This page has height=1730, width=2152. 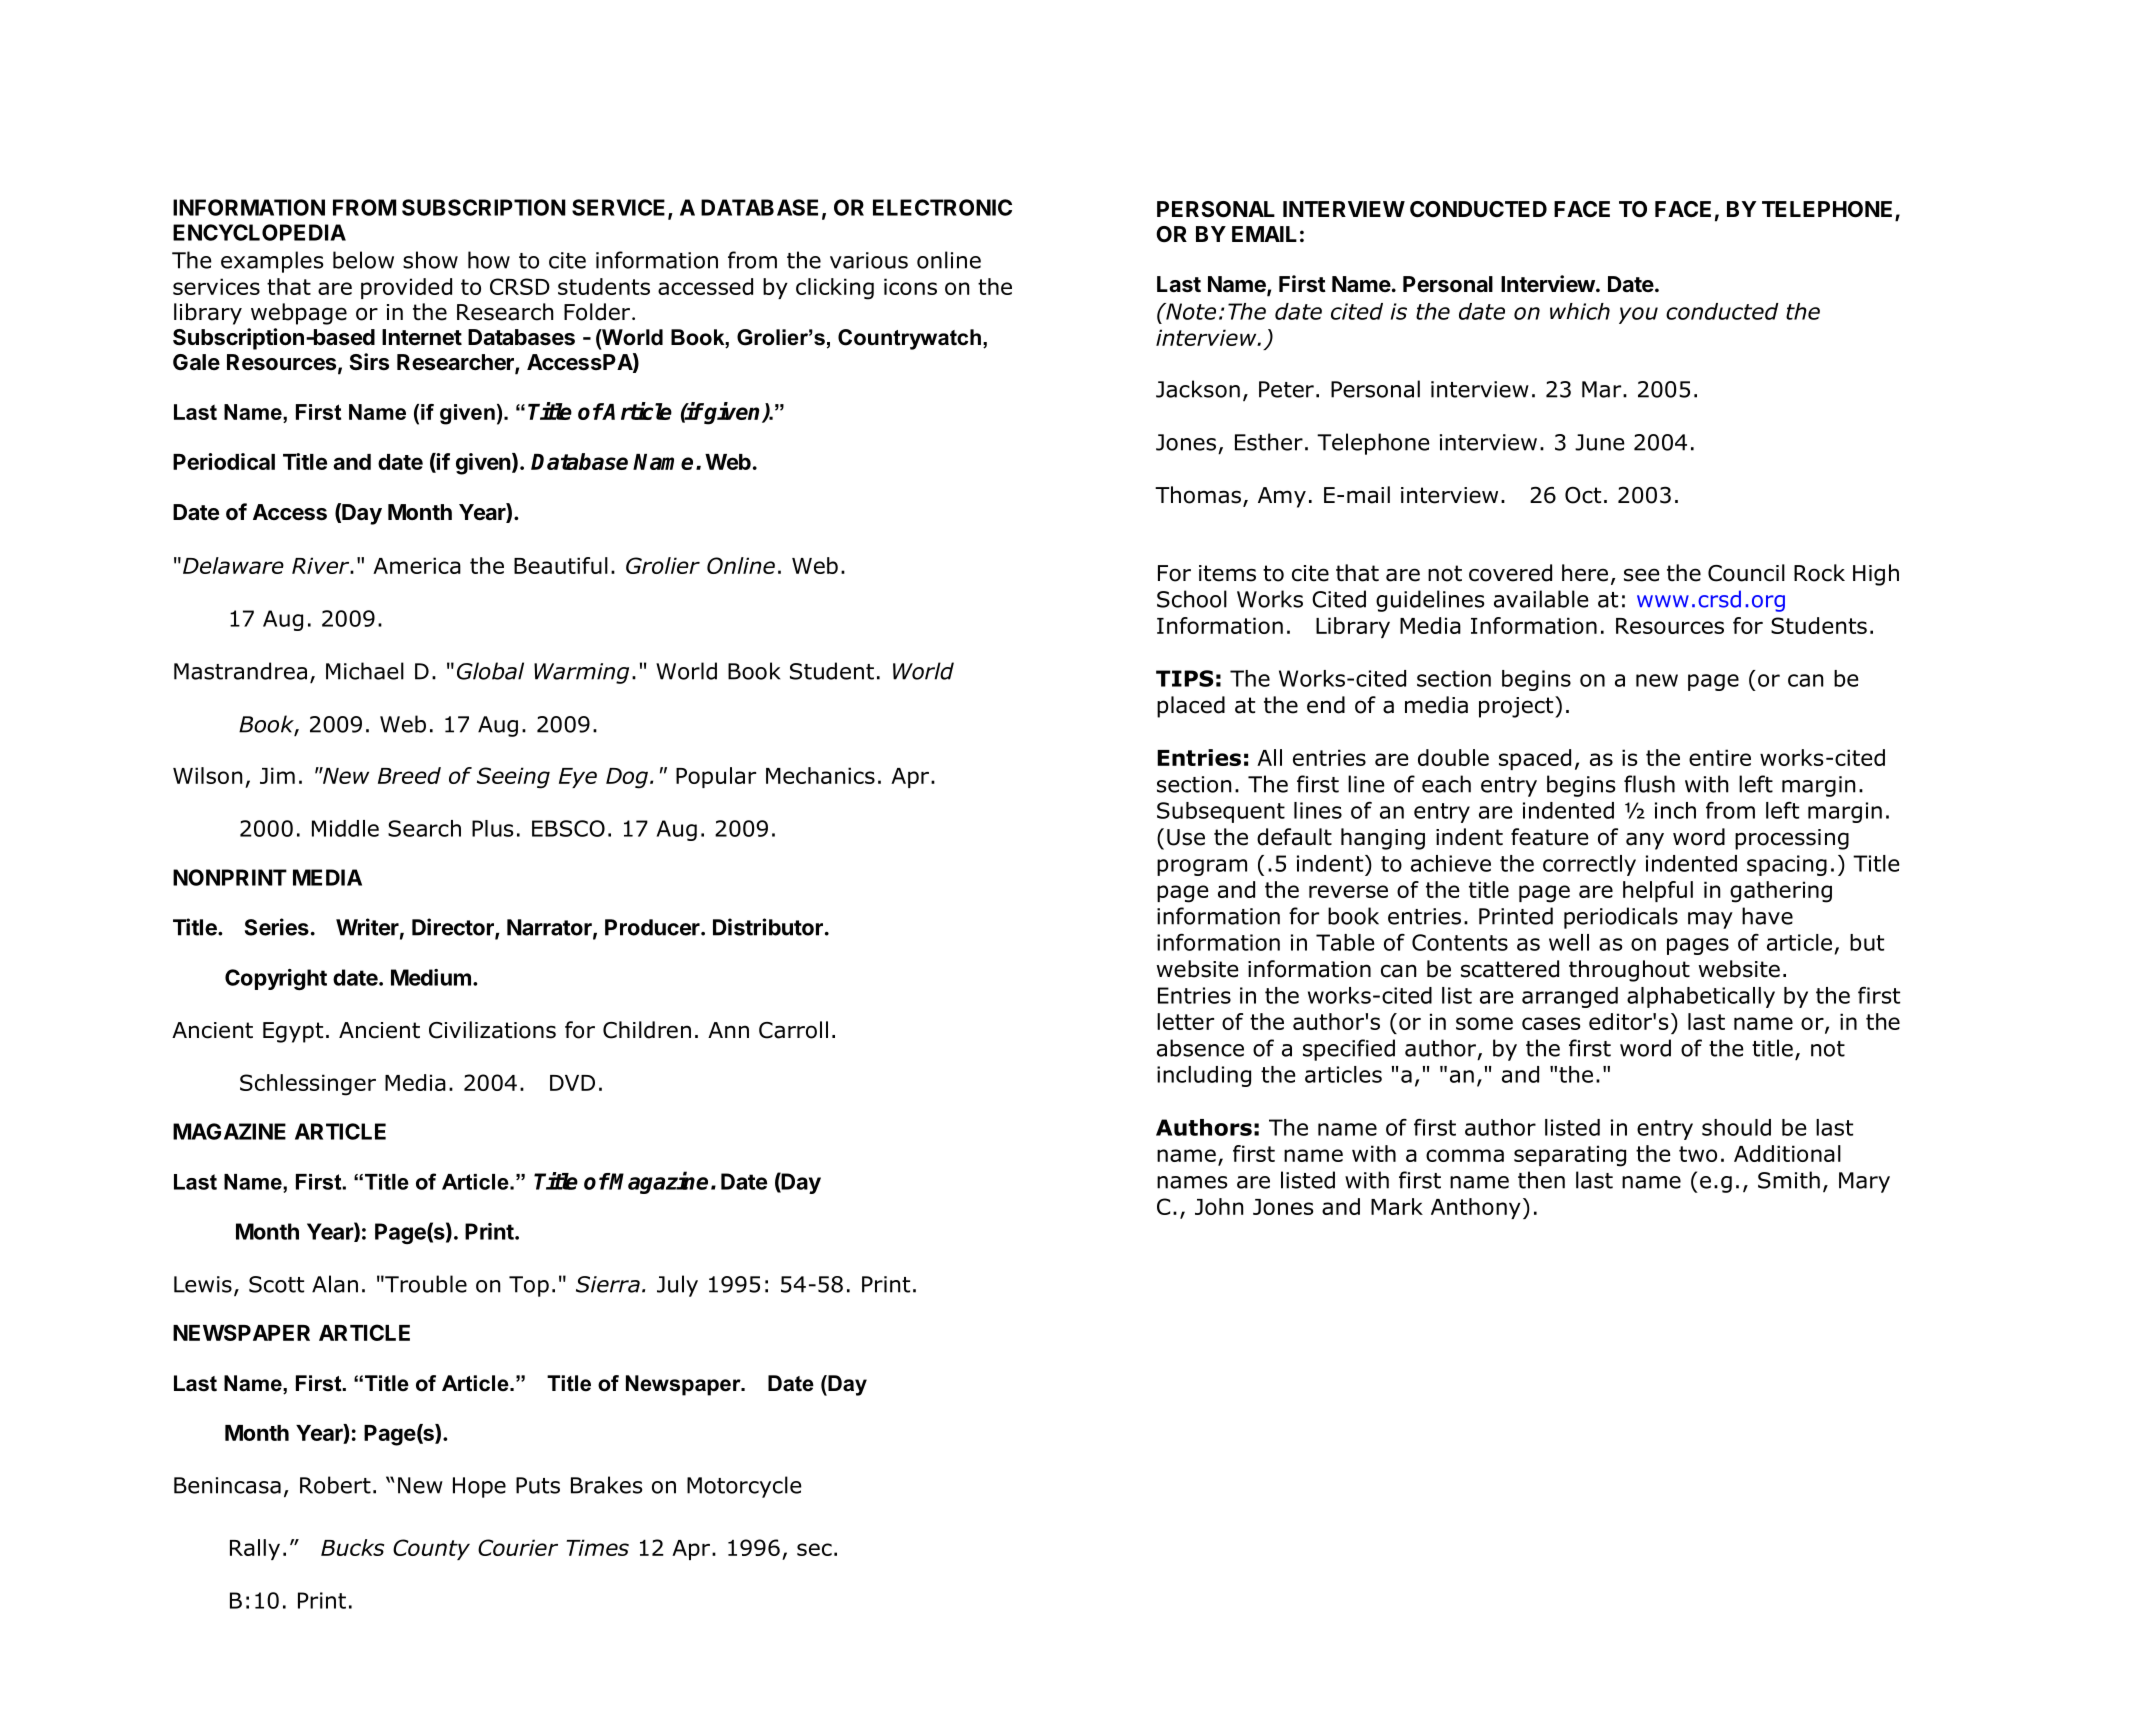 What do you see at coordinates (1638, 315) in the page?
I see `you` at bounding box center [1638, 315].
